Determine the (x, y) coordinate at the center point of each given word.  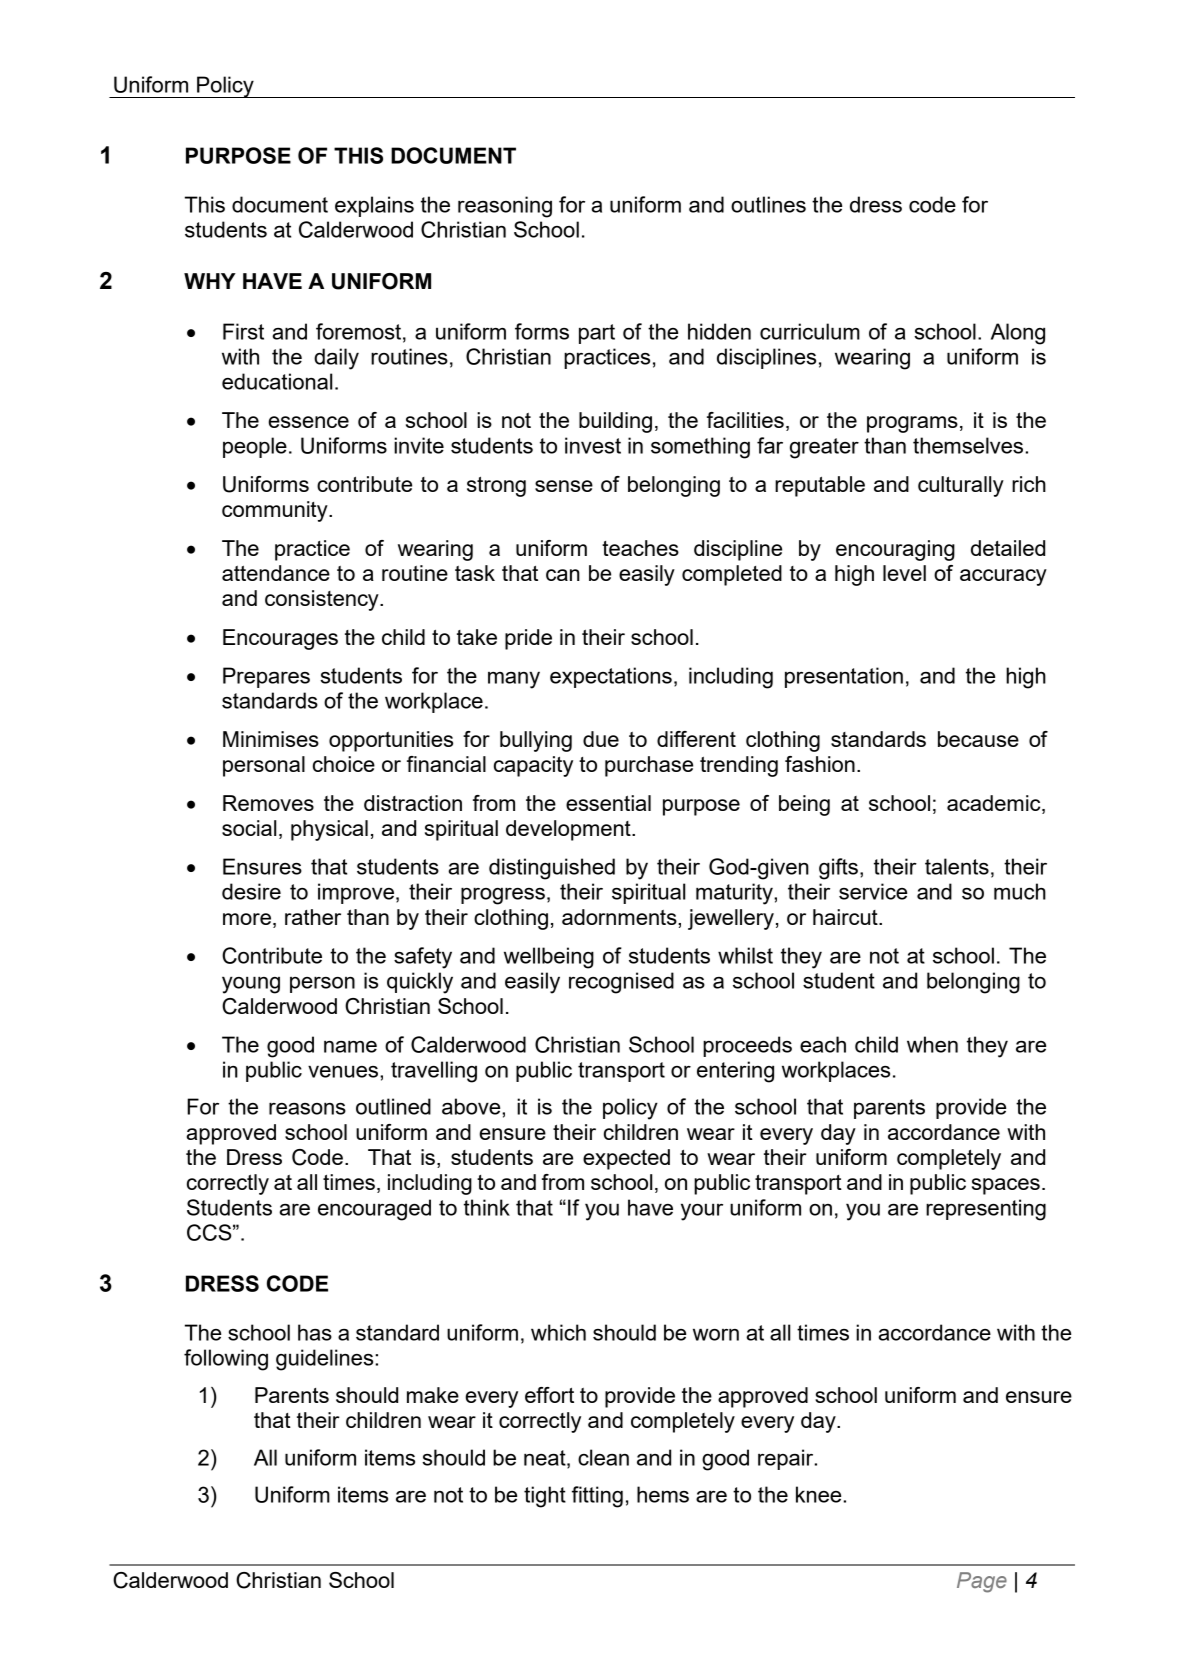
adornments (620, 917)
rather (313, 917)
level (904, 573)
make (433, 1395)
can (563, 575)
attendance (276, 573)
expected (626, 1159)
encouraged (374, 1210)
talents (957, 866)
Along (1018, 334)
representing (986, 1210)
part (597, 334)
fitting (597, 1497)
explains (374, 206)
